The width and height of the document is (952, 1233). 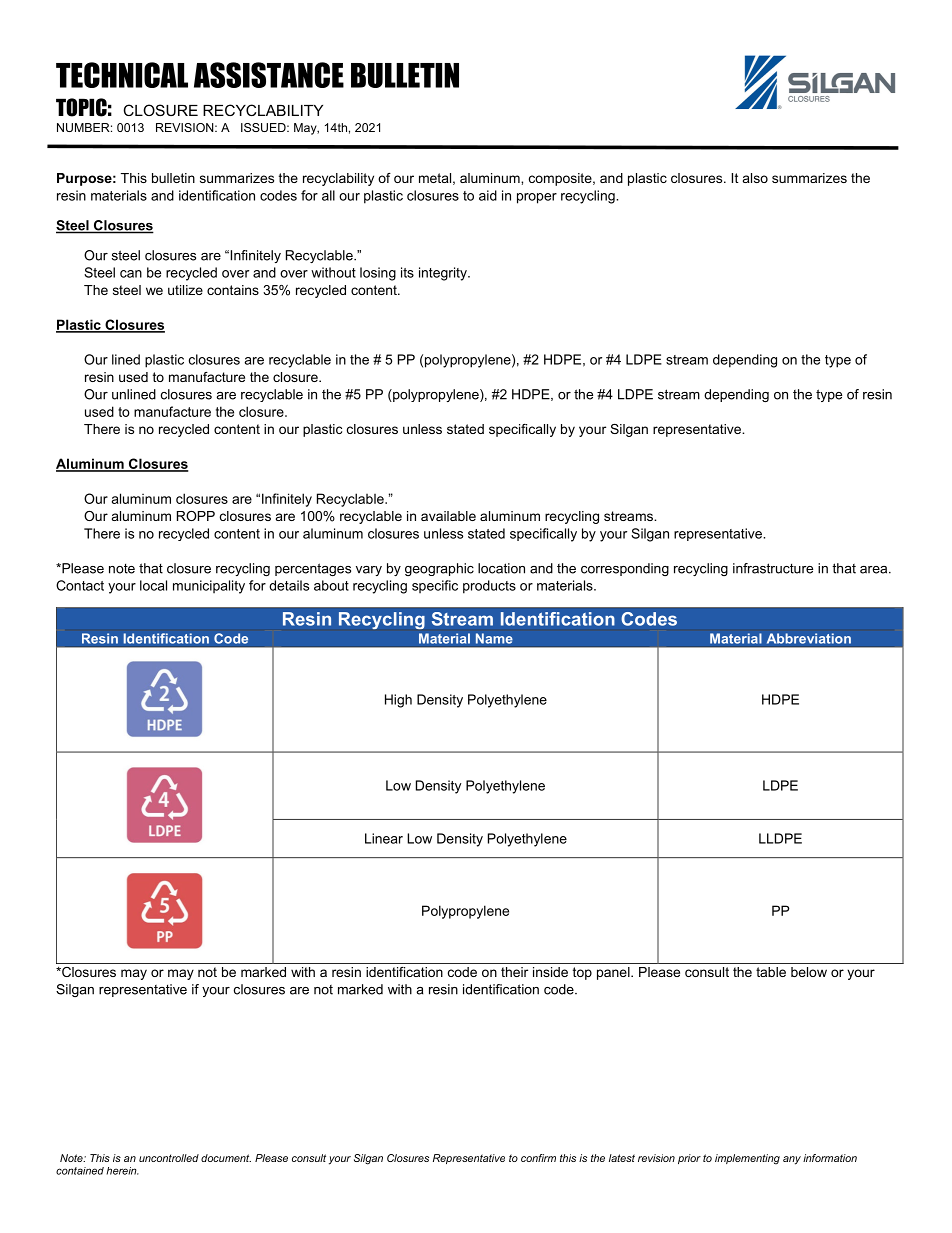 What do you see at coordinates (122, 75) in the document?
I see `TECHNICAL` at bounding box center [122, 75].
